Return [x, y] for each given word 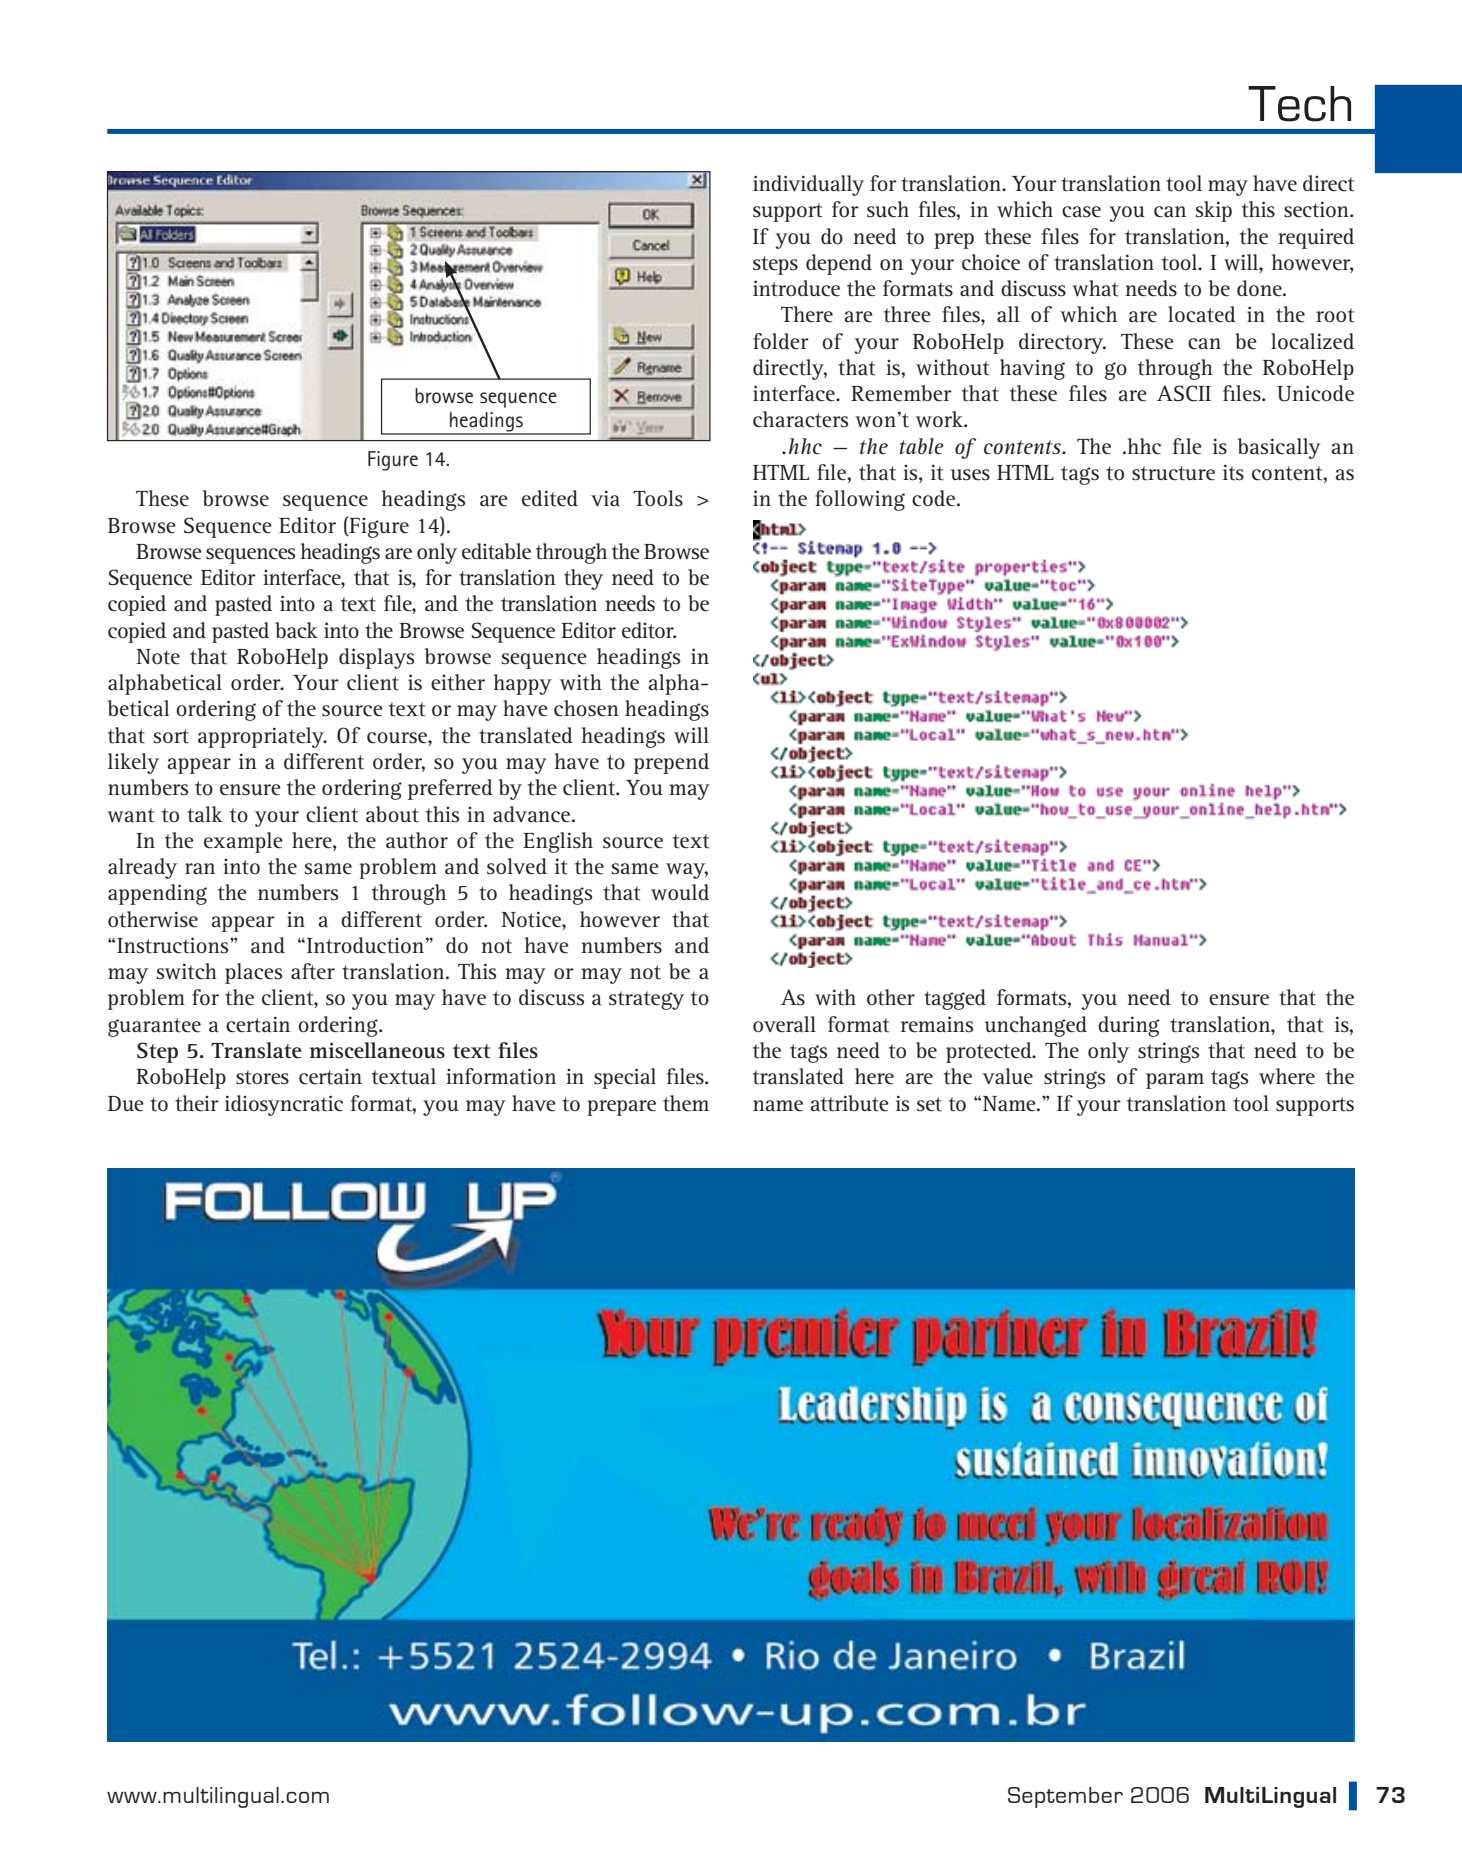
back [296, 630]
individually [808, 185]
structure [1173, 473]
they [583, 579]
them [686, 1103]
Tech [1299, 104]
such [888, 209]
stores [262, 1077]
